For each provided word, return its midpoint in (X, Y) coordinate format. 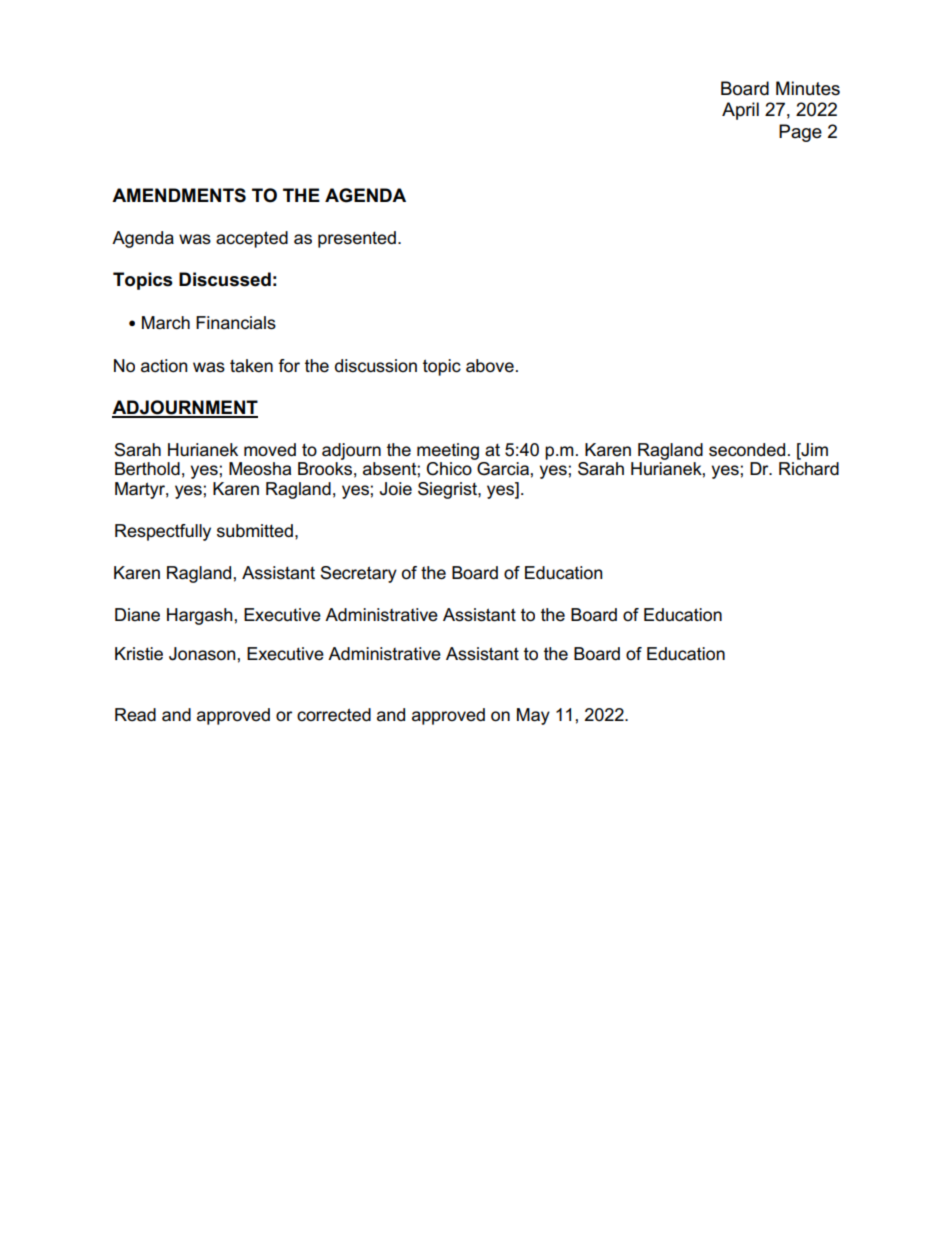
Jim (813, 450)
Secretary (358, 574)
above (490, 366)
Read (135, 715)
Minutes (808, 88)
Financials (236, 323)
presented (357, 239)
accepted (252, 239)
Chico (449, 469)
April (740, 111)
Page (800, 133)
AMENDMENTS (179, 195)
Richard (809, 469)
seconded (747, 450)
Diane (137, 615)
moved (270, 450)
